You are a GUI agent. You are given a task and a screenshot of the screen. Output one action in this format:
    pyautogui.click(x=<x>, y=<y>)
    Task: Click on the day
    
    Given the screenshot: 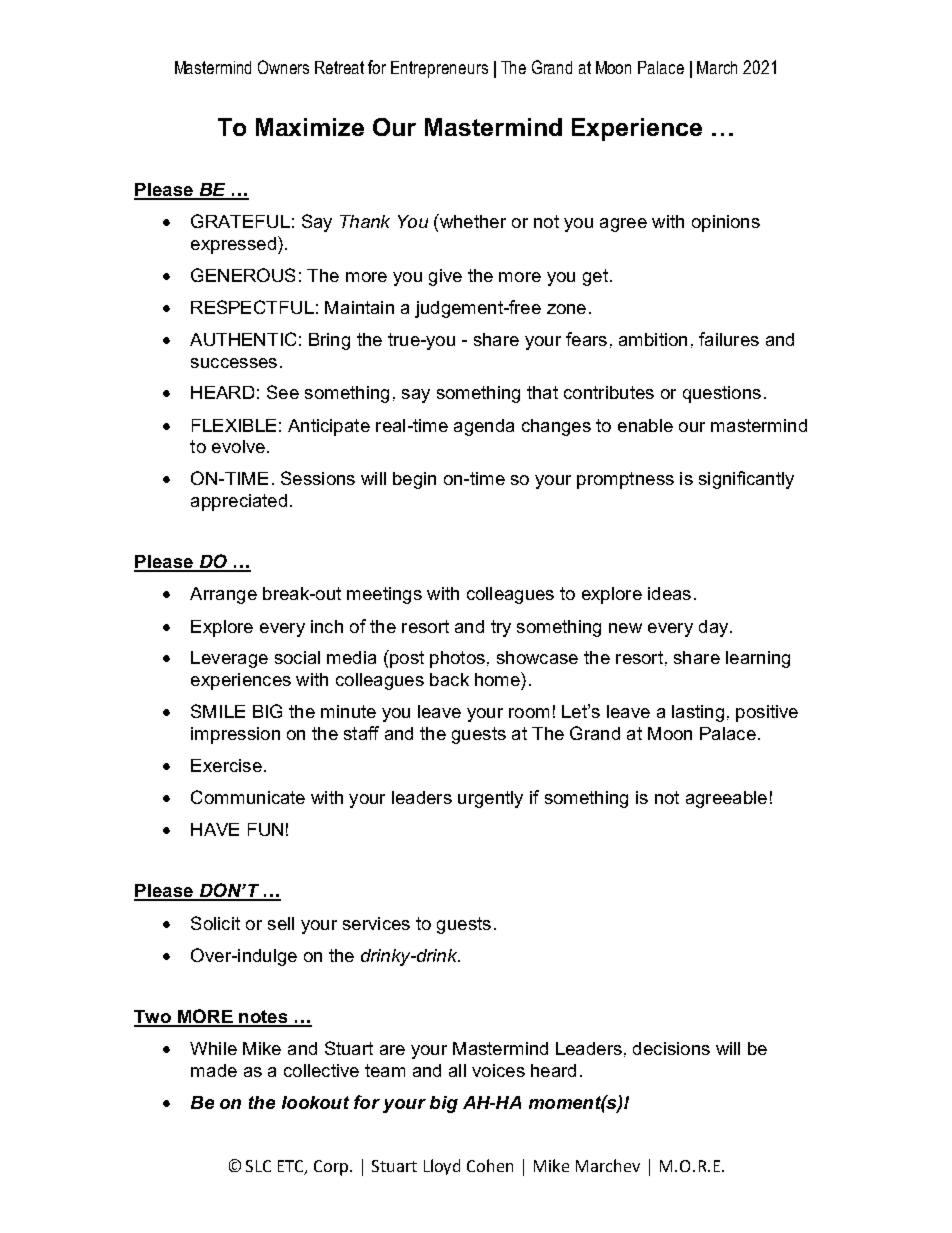 What is the action you would take?
    pyautogui.click(x=715, y=628)
